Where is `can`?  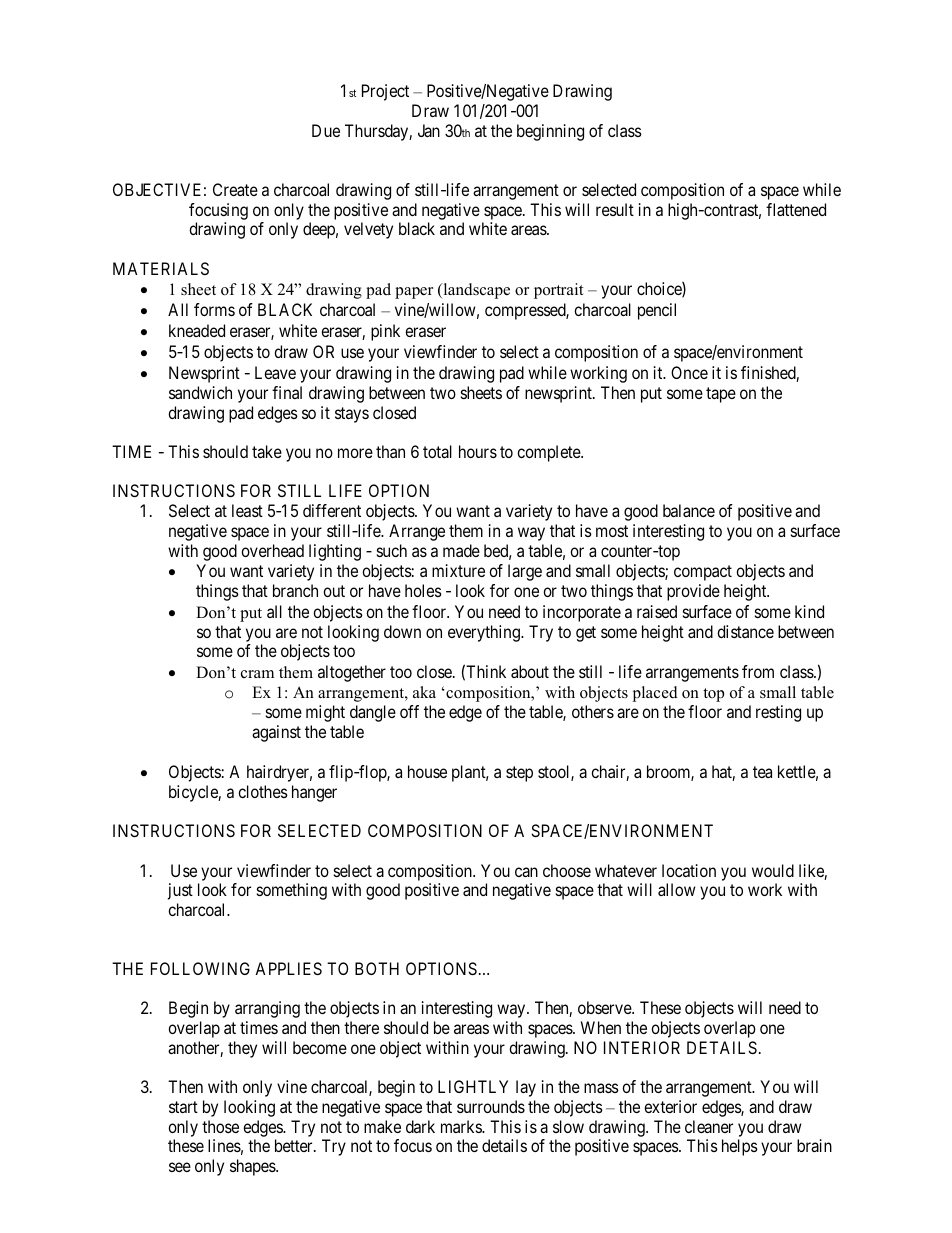 can is located at coordinates (526, 872).
